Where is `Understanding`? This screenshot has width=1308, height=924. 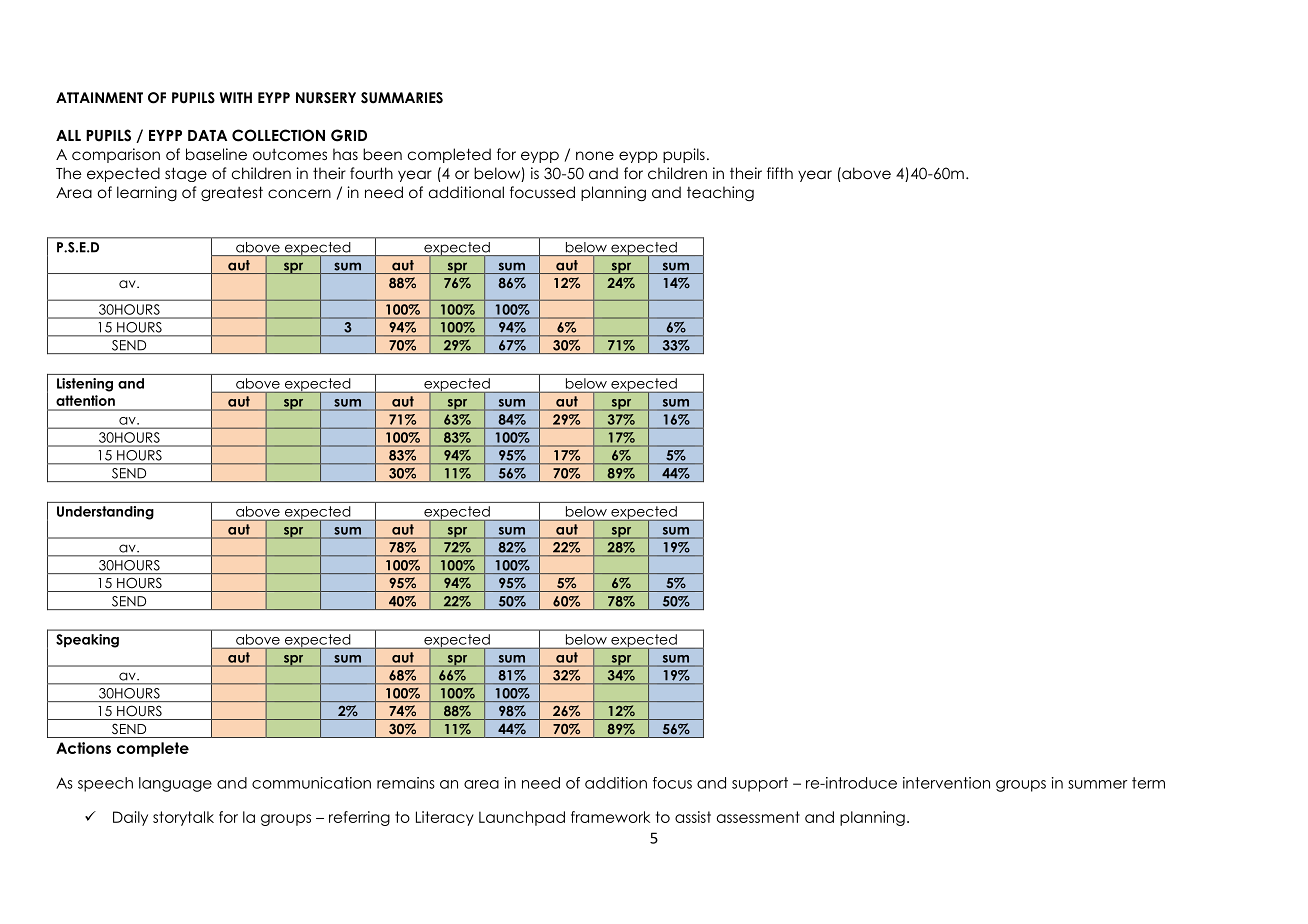
Understanding is located at coordinates (105, 513).
